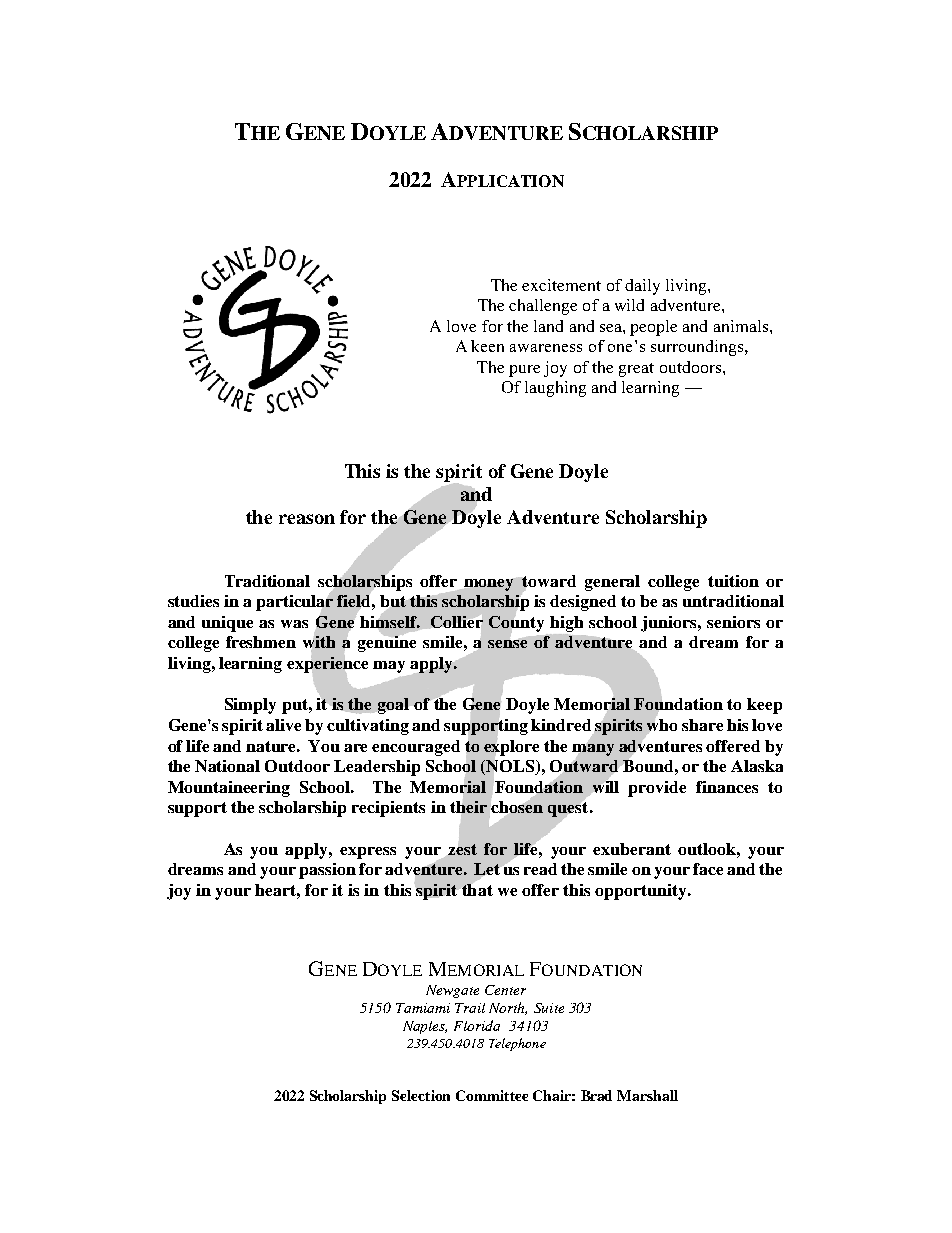  I want to click on sense, so click(507, 644).
